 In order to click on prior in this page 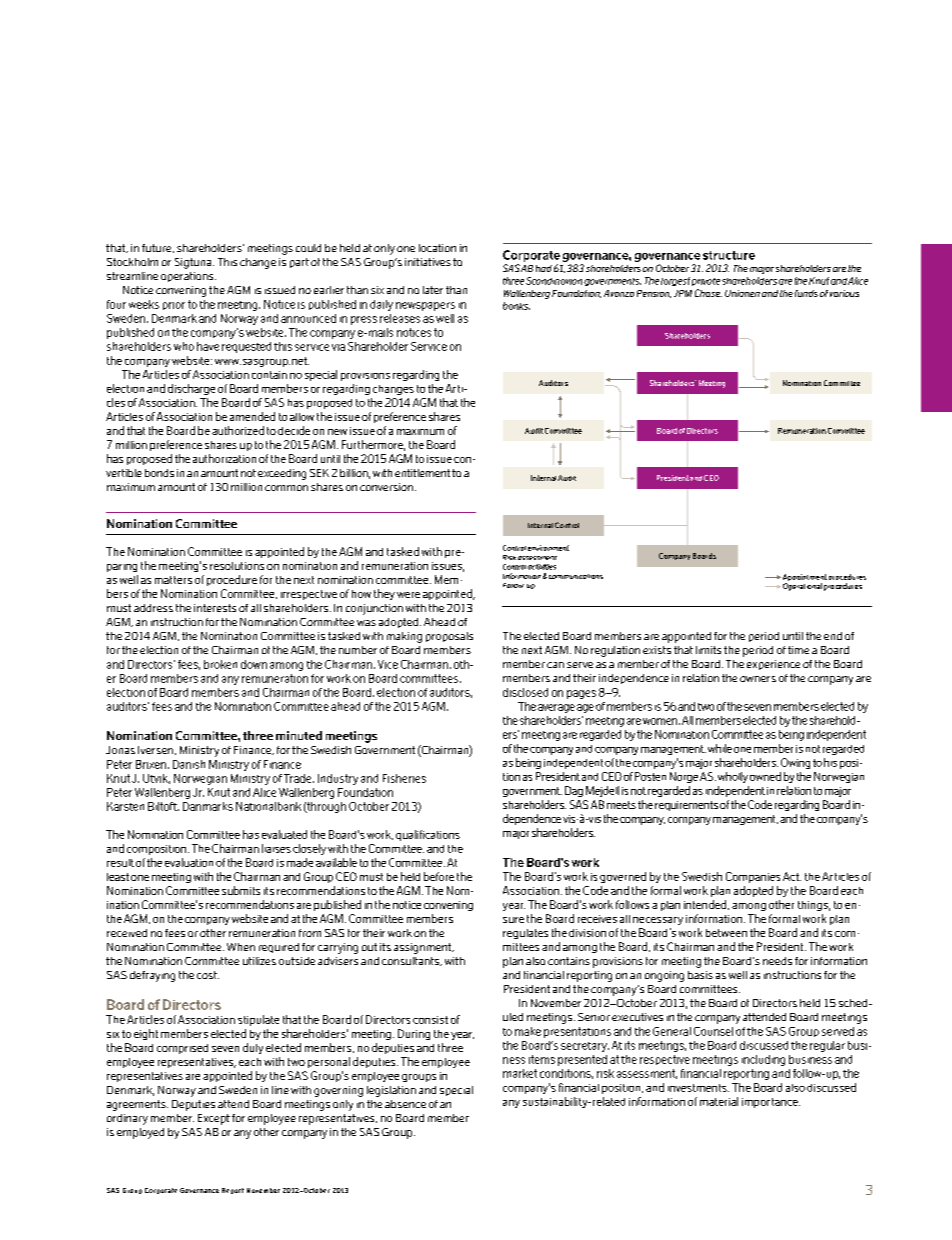, I will do `click(174, 306)`.
